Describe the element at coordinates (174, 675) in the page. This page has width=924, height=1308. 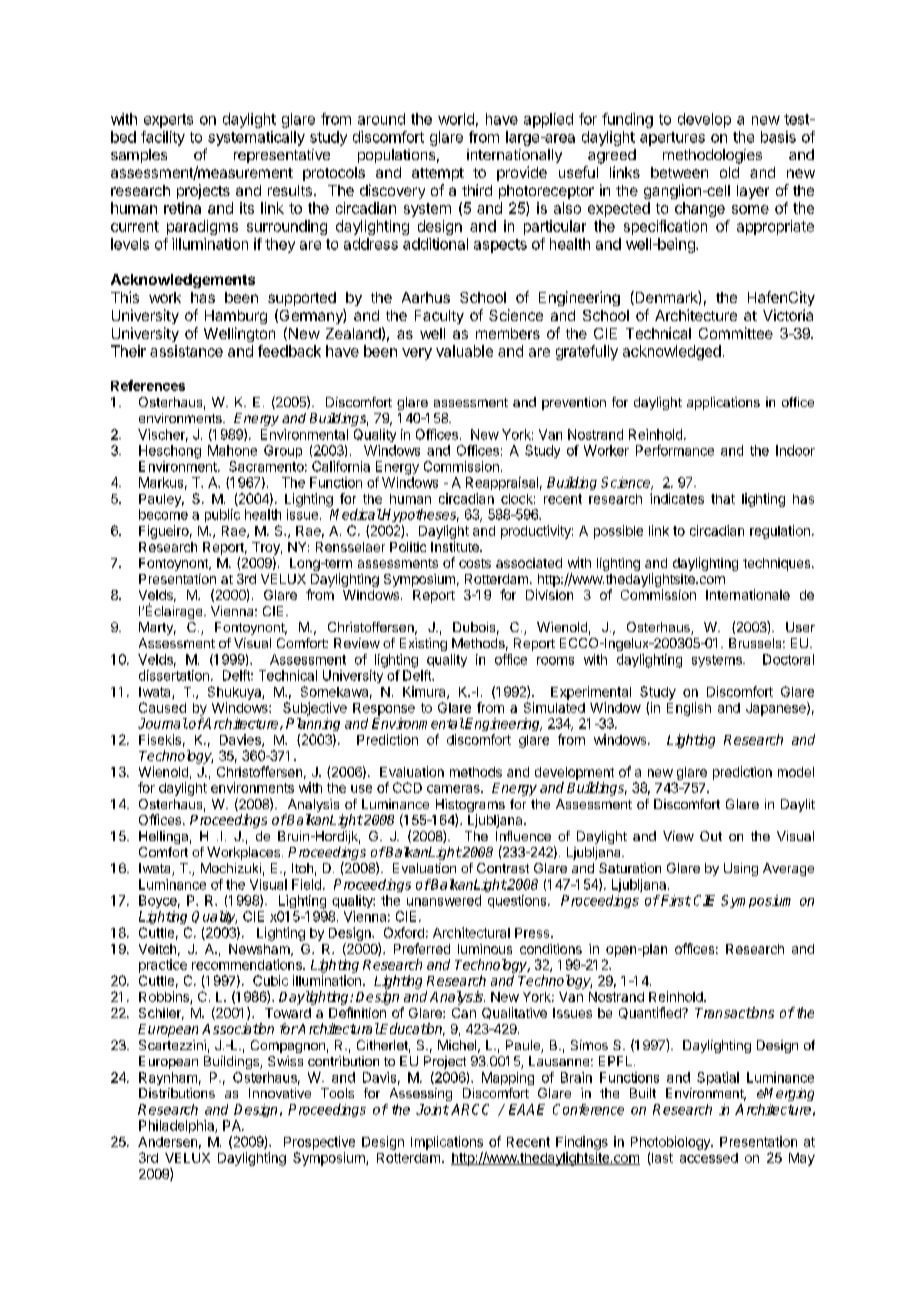
I see `dissertation` at that location.
